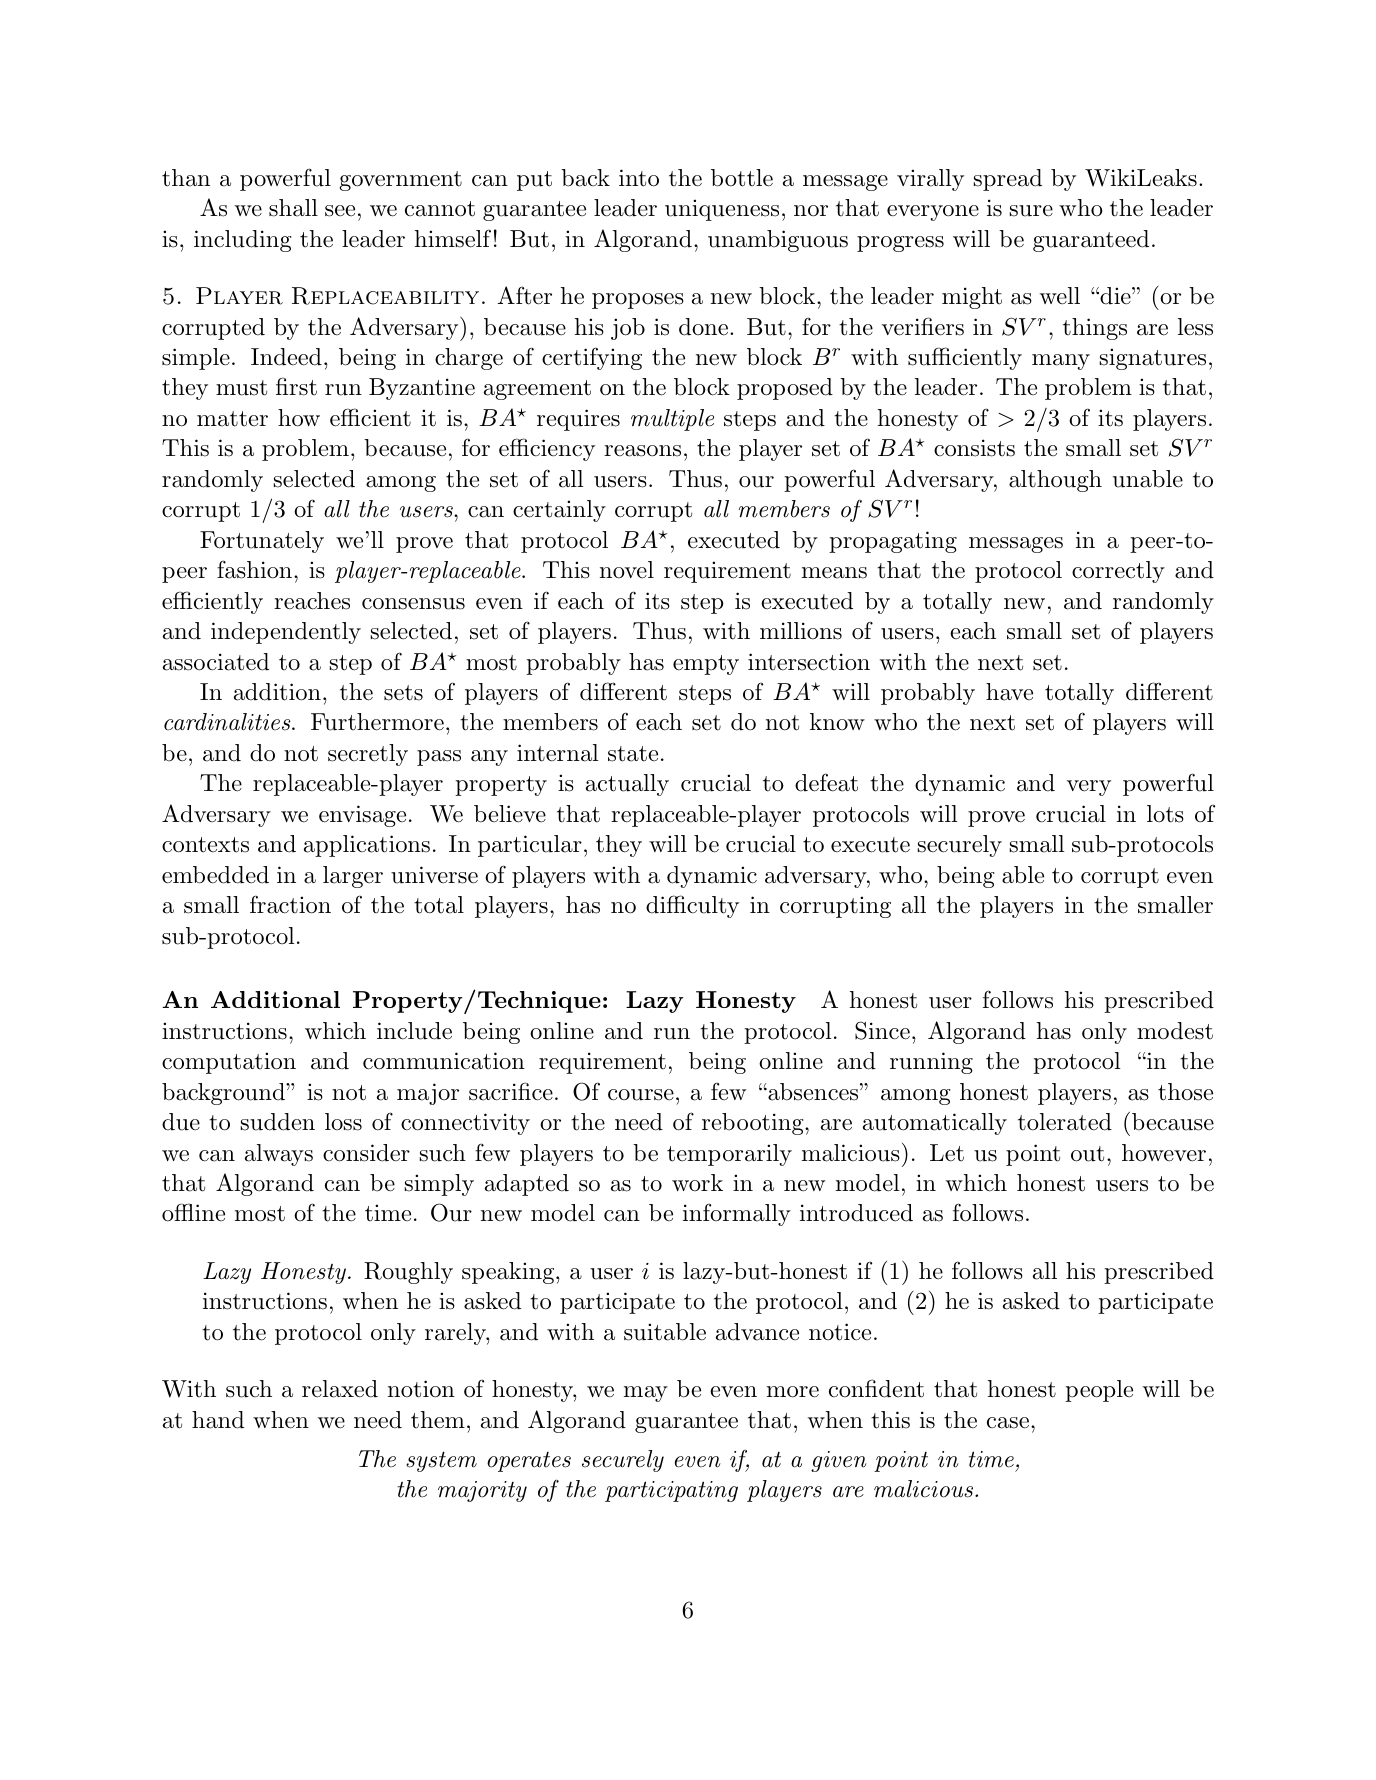  I want to click on sure, so click(1031, 211).
